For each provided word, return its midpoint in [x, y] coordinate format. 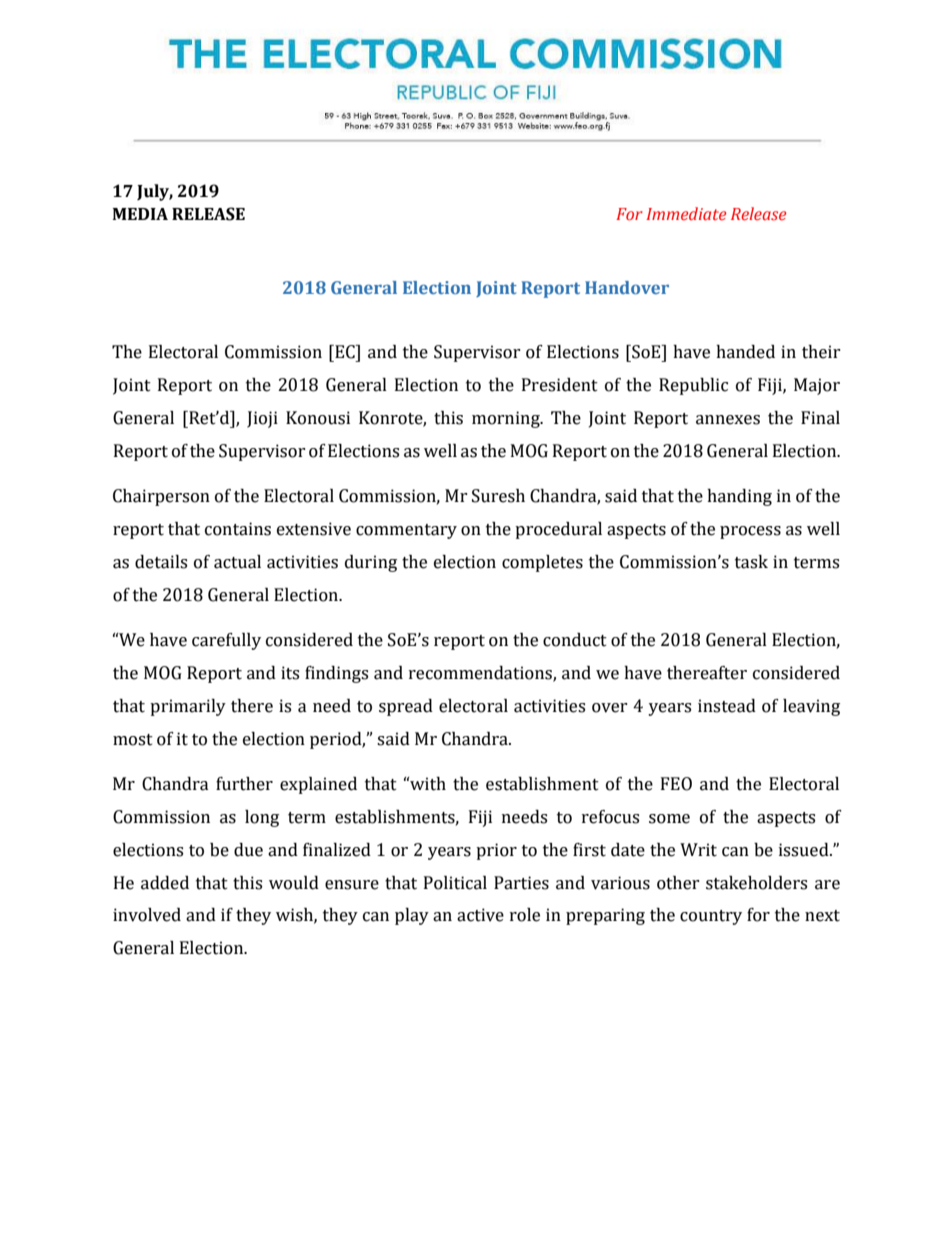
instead [727, 706]
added [165, 883]
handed [745, 352]
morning [507, 419]
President [560, 385]
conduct [575, 640]
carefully [226, 641]
